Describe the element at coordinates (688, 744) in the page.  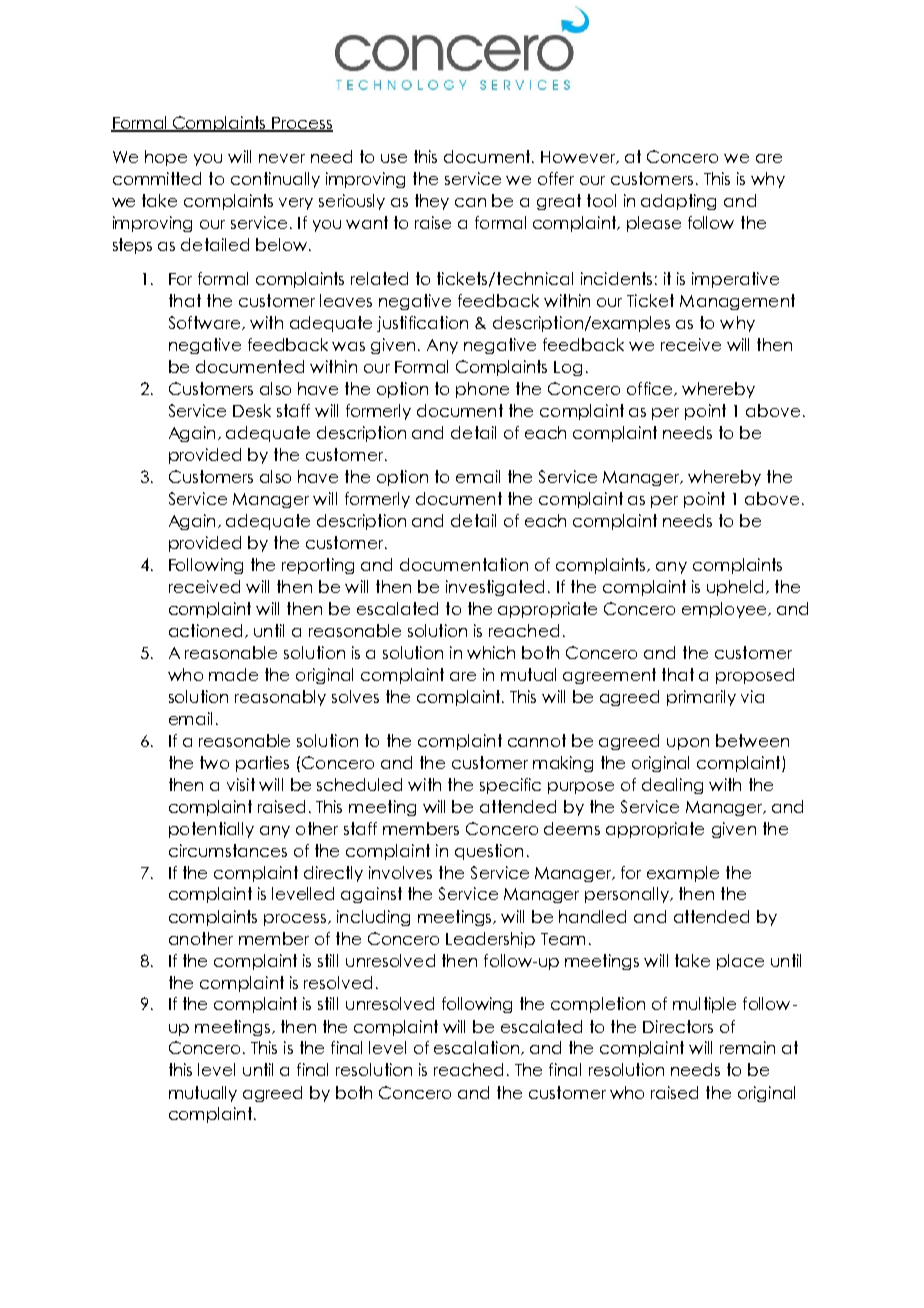
I see `upon` at that location.
